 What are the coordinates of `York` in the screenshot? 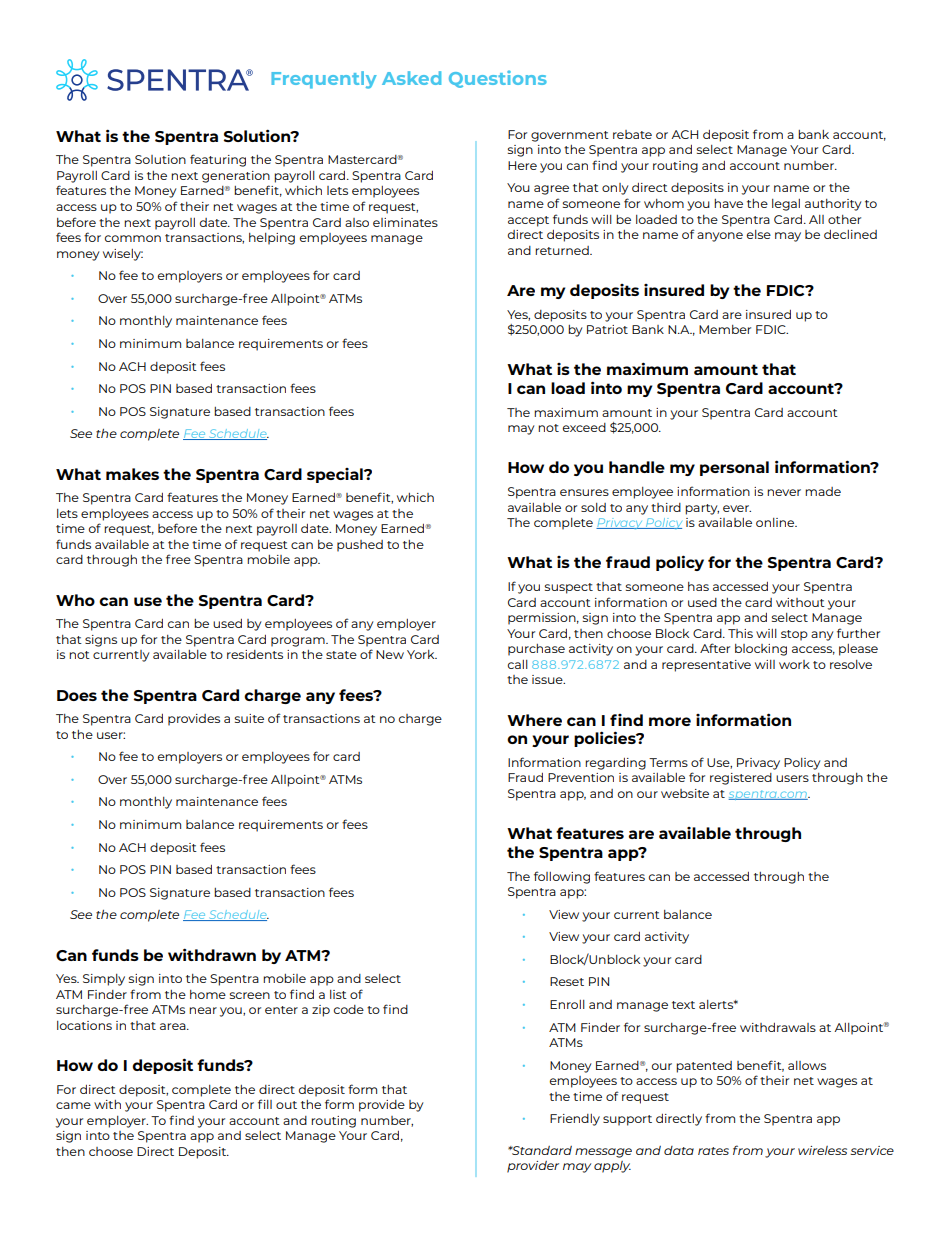 It's located at (422, 654).
